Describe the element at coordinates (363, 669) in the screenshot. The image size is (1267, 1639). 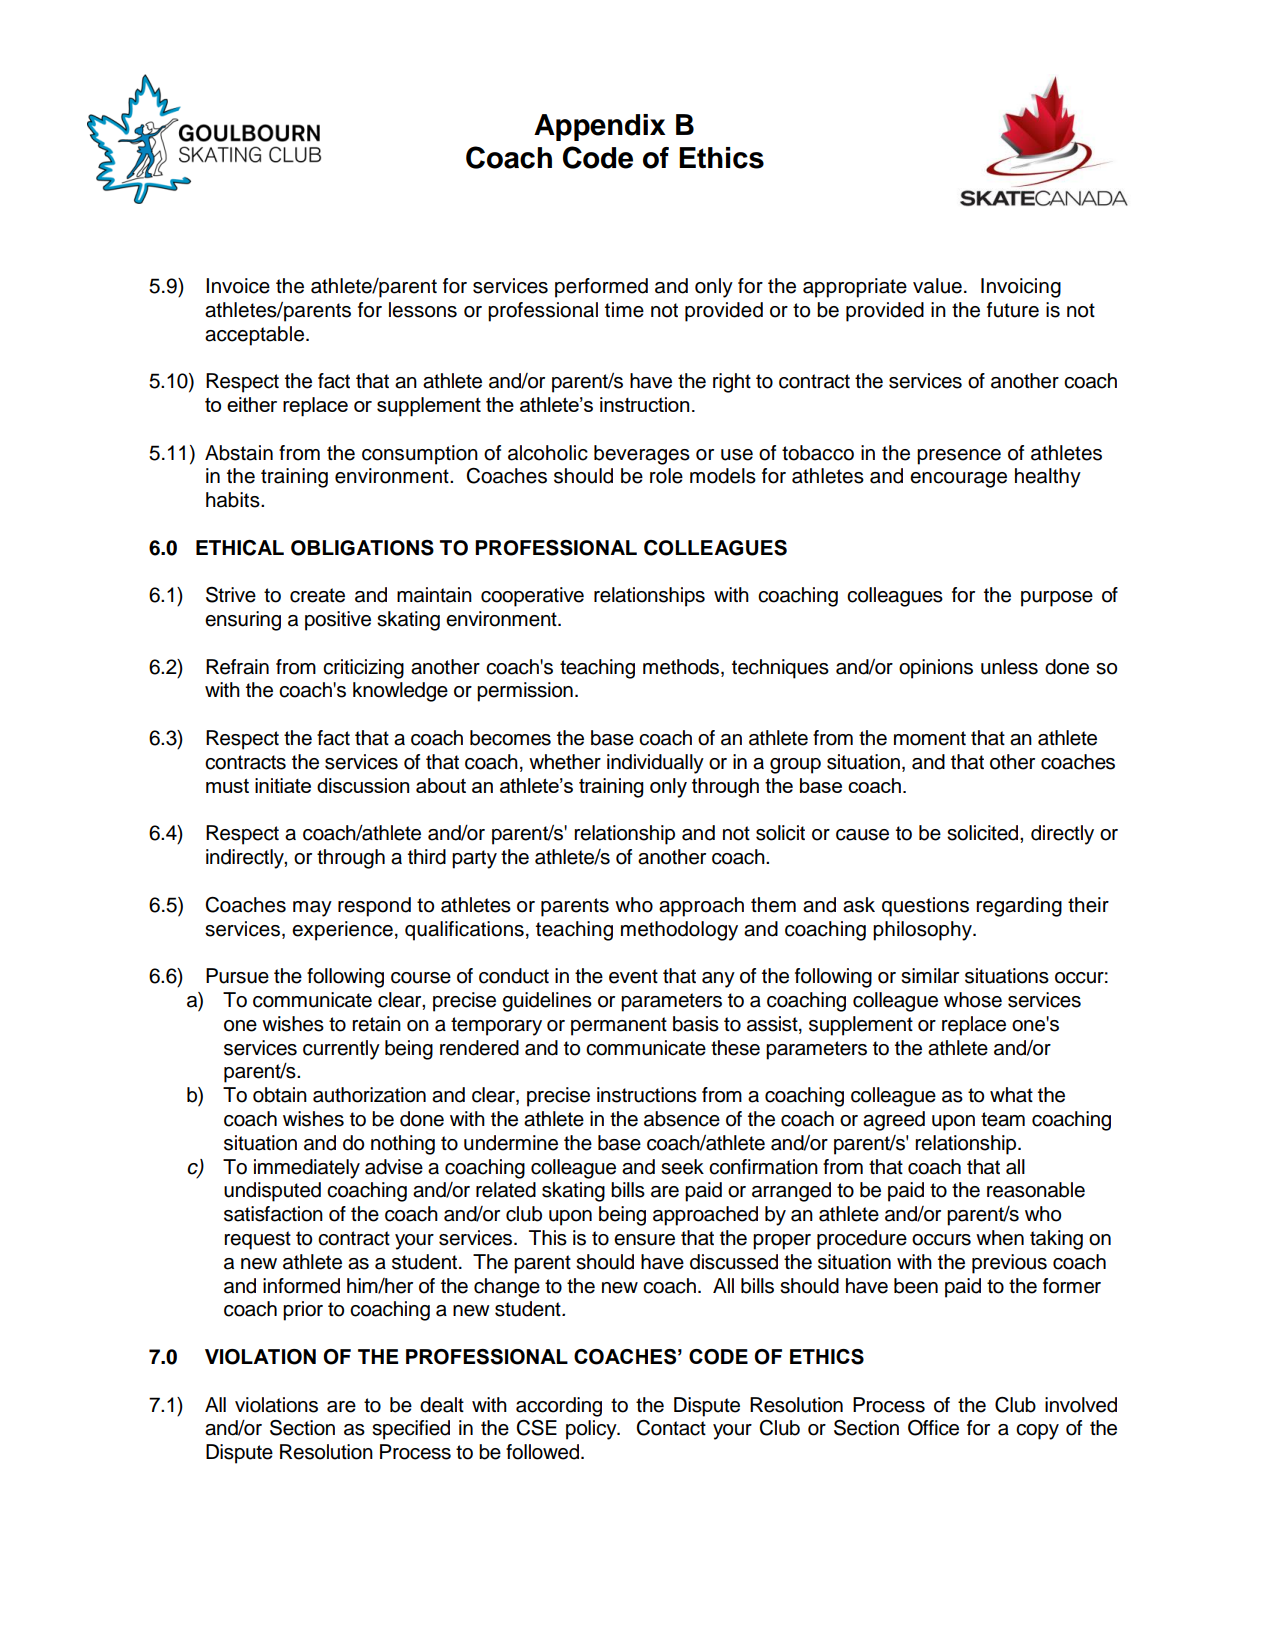
I see `criticizing` at that location.
